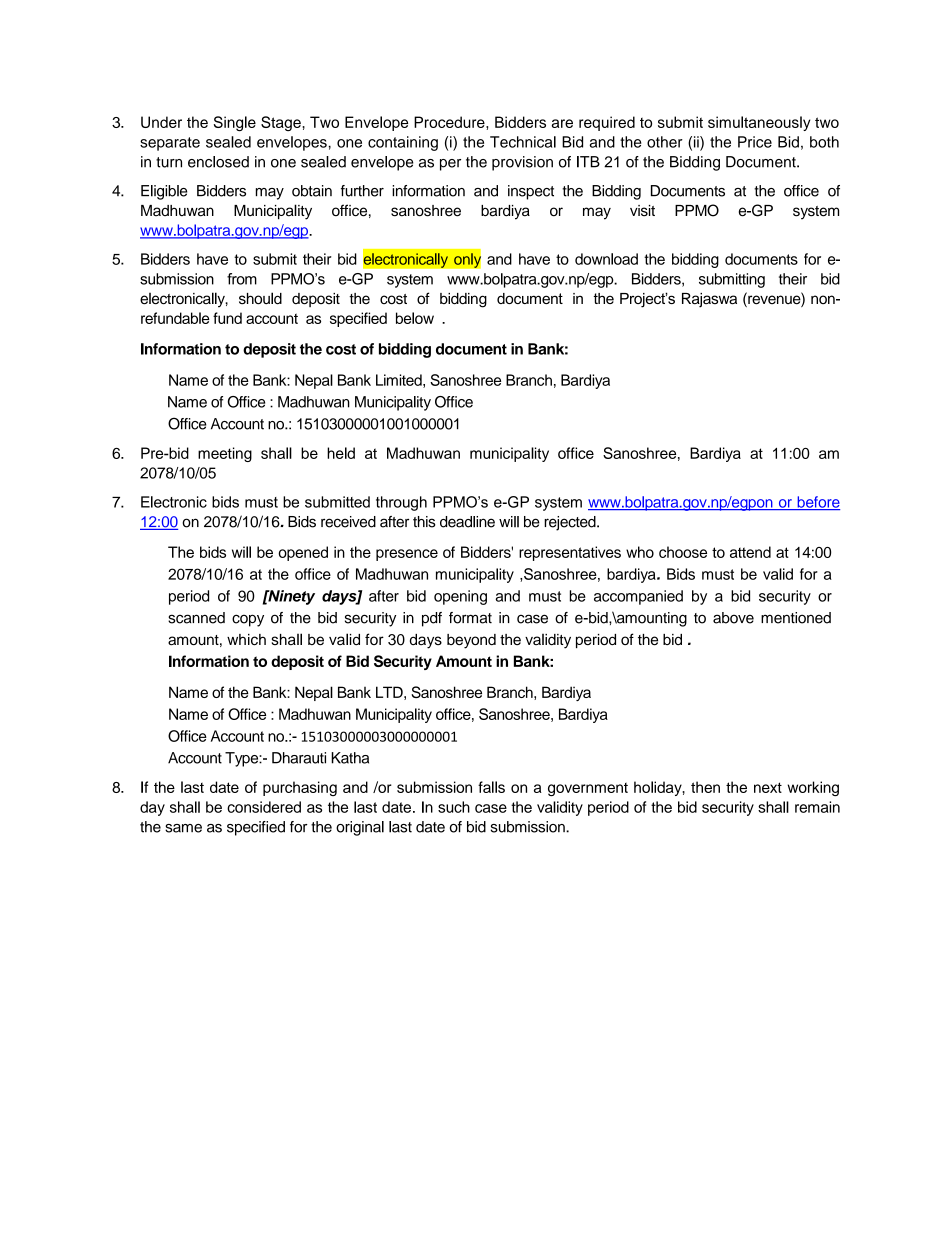 The image size is (952, 1233). What do you see at coordinates (755, 142) in the image?
I see `Price` at bounding box center [755, 142].
